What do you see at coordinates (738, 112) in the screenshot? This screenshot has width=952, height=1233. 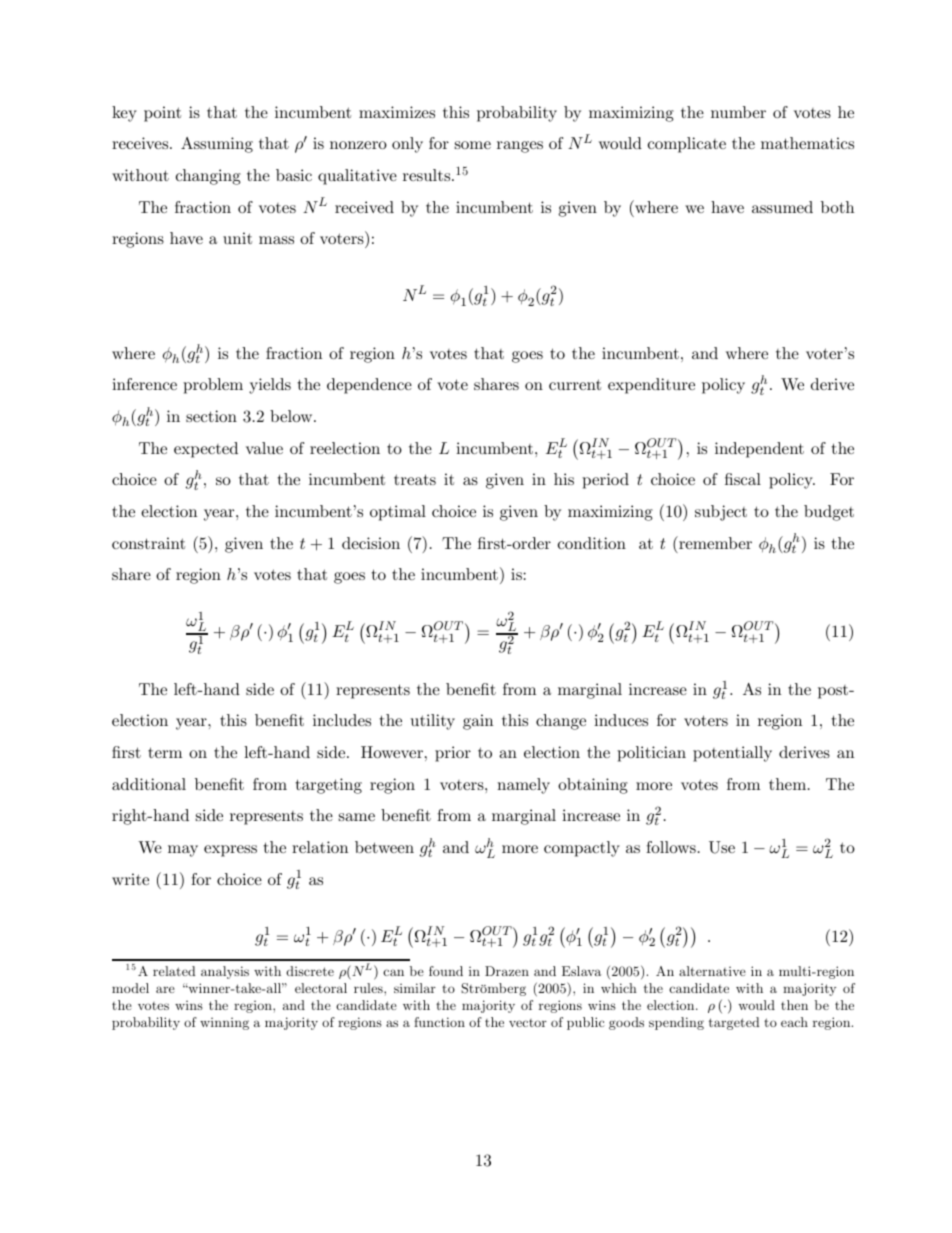 I see `number` at bounding box center [738, 112].
